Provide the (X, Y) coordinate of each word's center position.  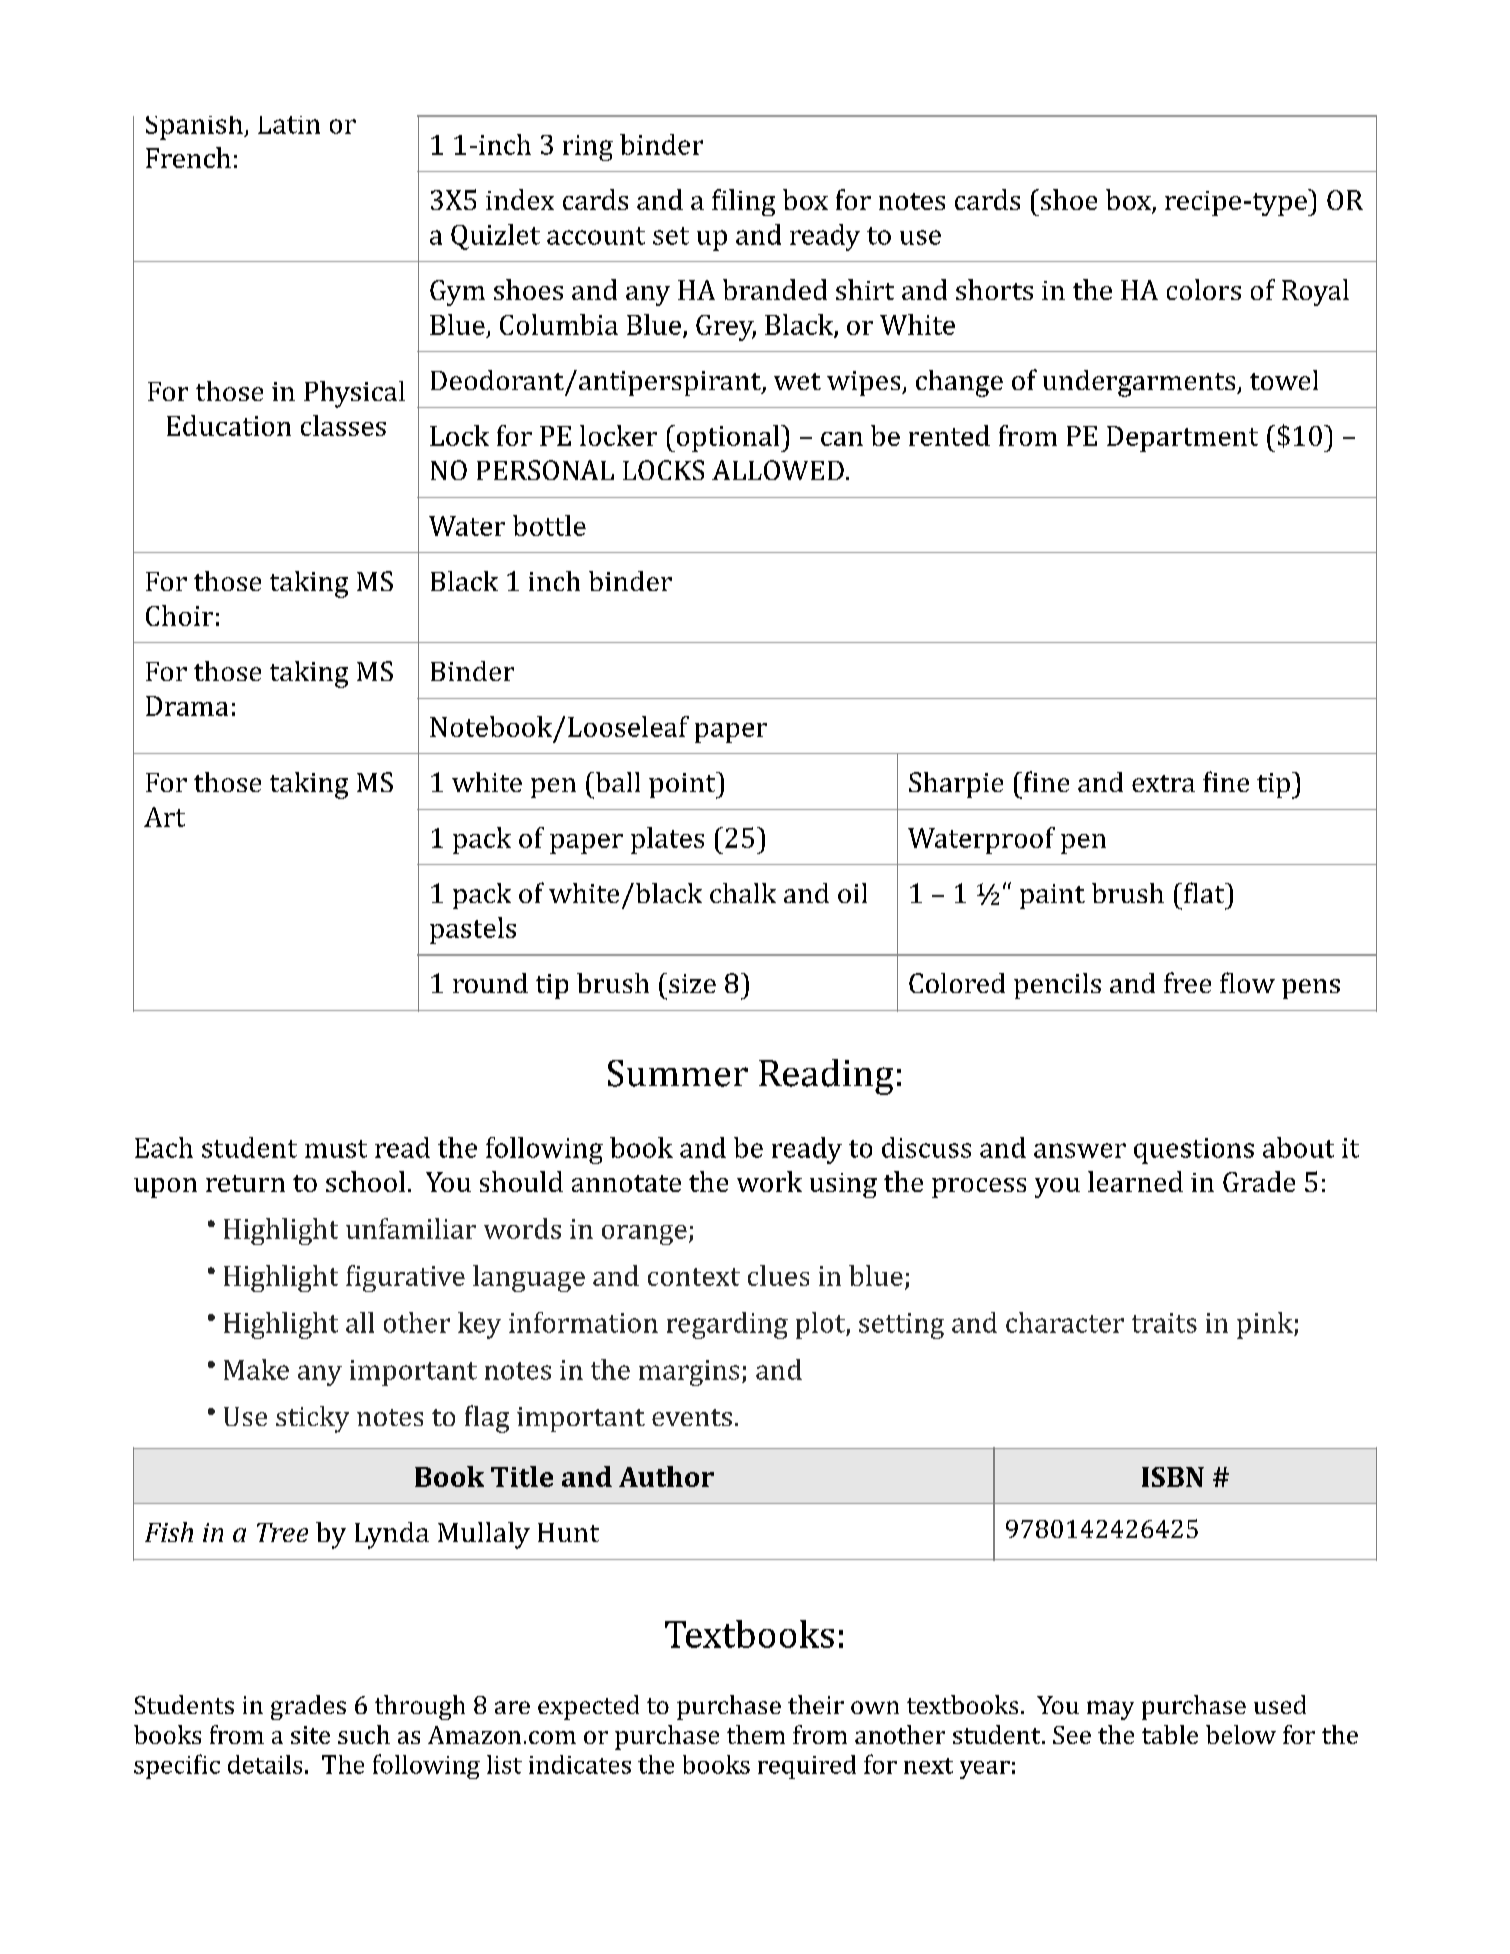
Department (1182, 439)
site (310, 1735)
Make (256, 1369)
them (756, 1734)
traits (1164, 1323)
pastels (473, 930)
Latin (289, 125)
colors (1204, 289)
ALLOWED (778, 470)
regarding (727, 1325)
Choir (179, 615)
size (692, 983)
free (1187, 982)
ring (588, 148)
